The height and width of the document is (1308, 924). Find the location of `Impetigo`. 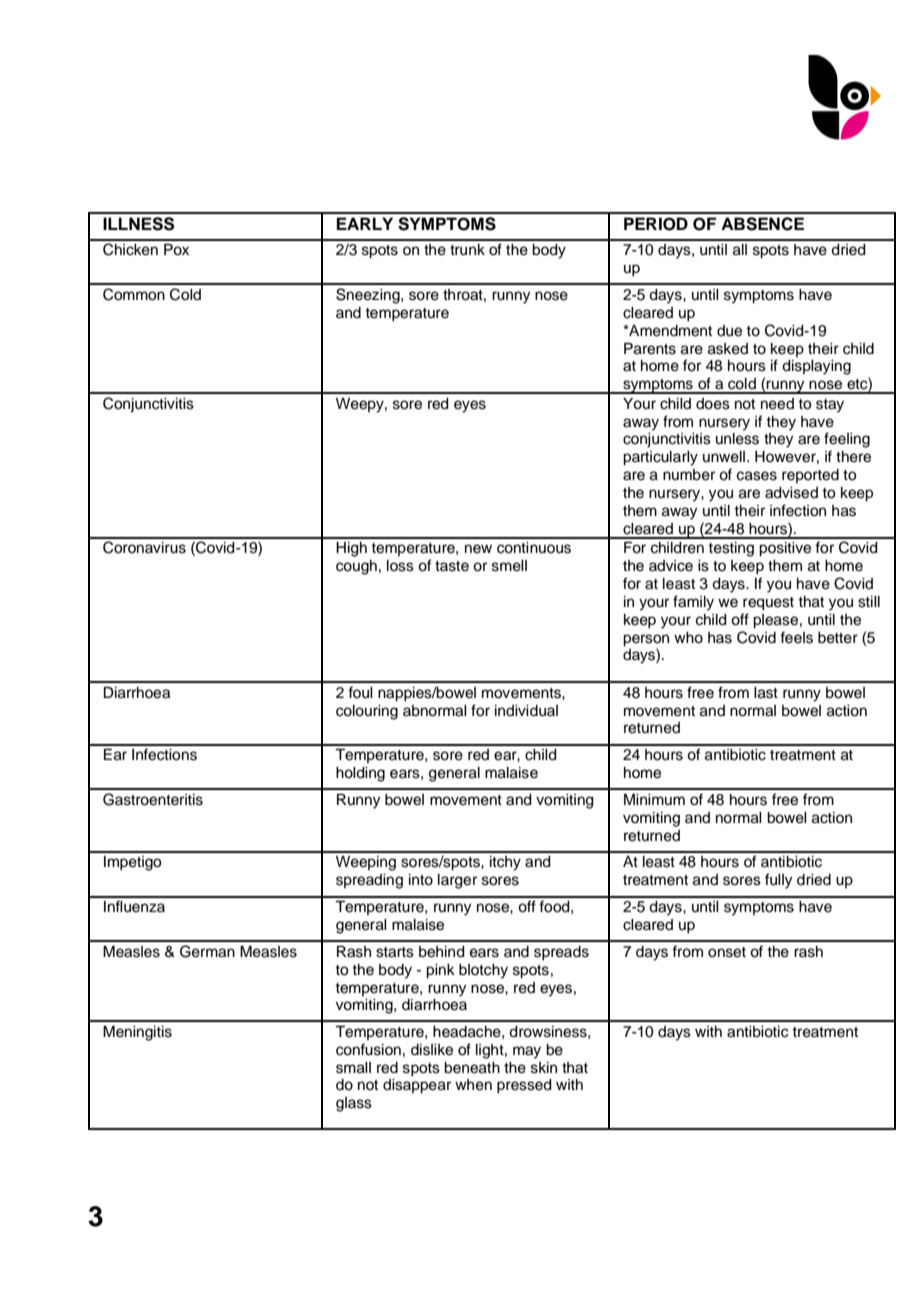

Impetigo is located at coordinates (132, 863).
